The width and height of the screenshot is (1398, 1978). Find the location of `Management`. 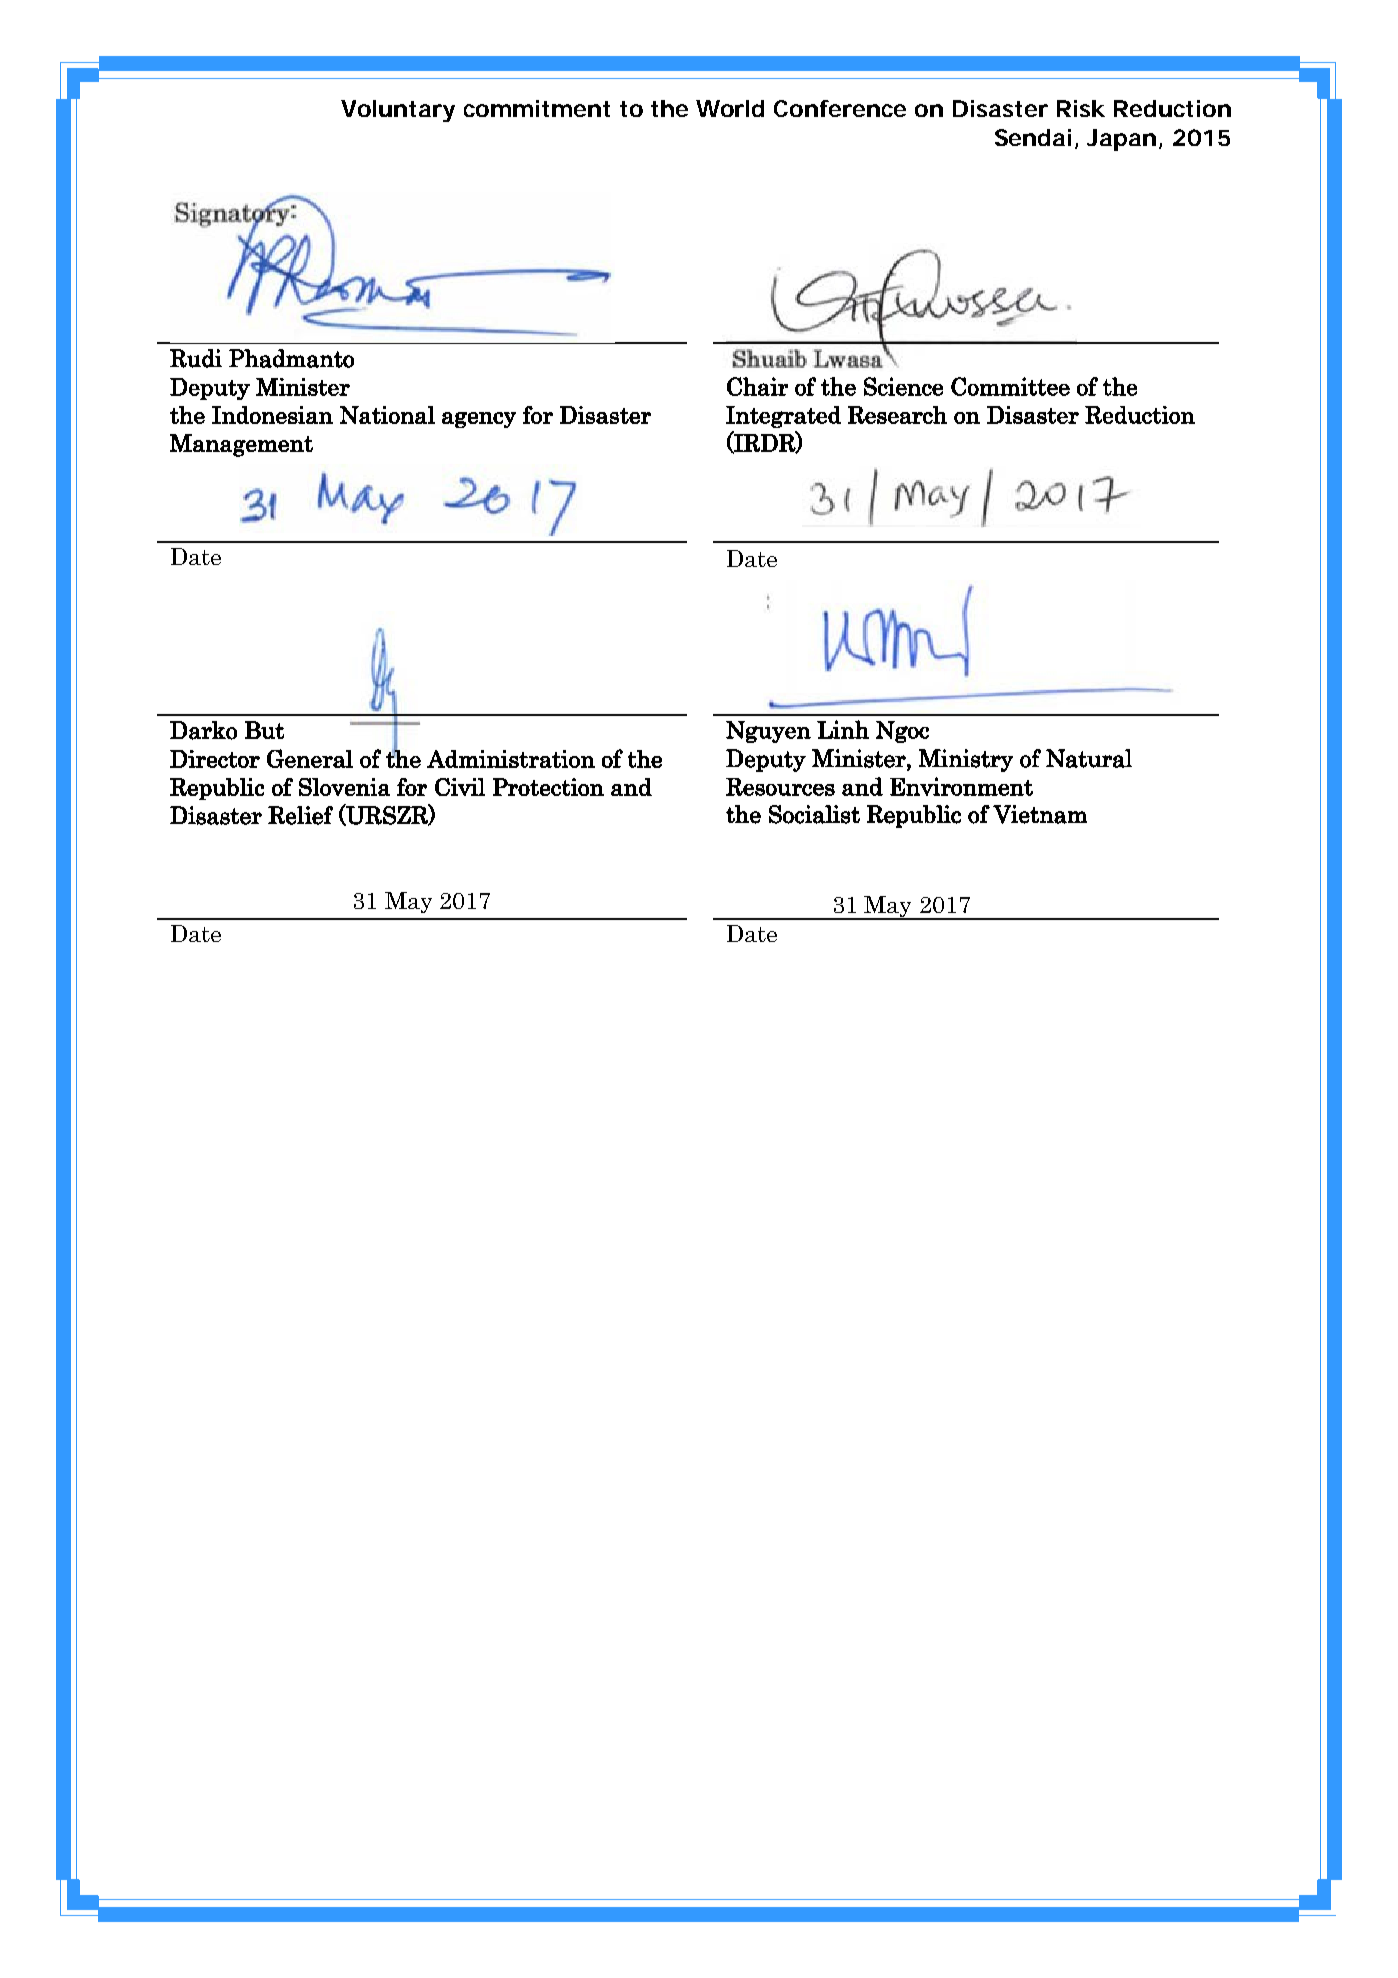

Management is located at coordinates (241, 445).
